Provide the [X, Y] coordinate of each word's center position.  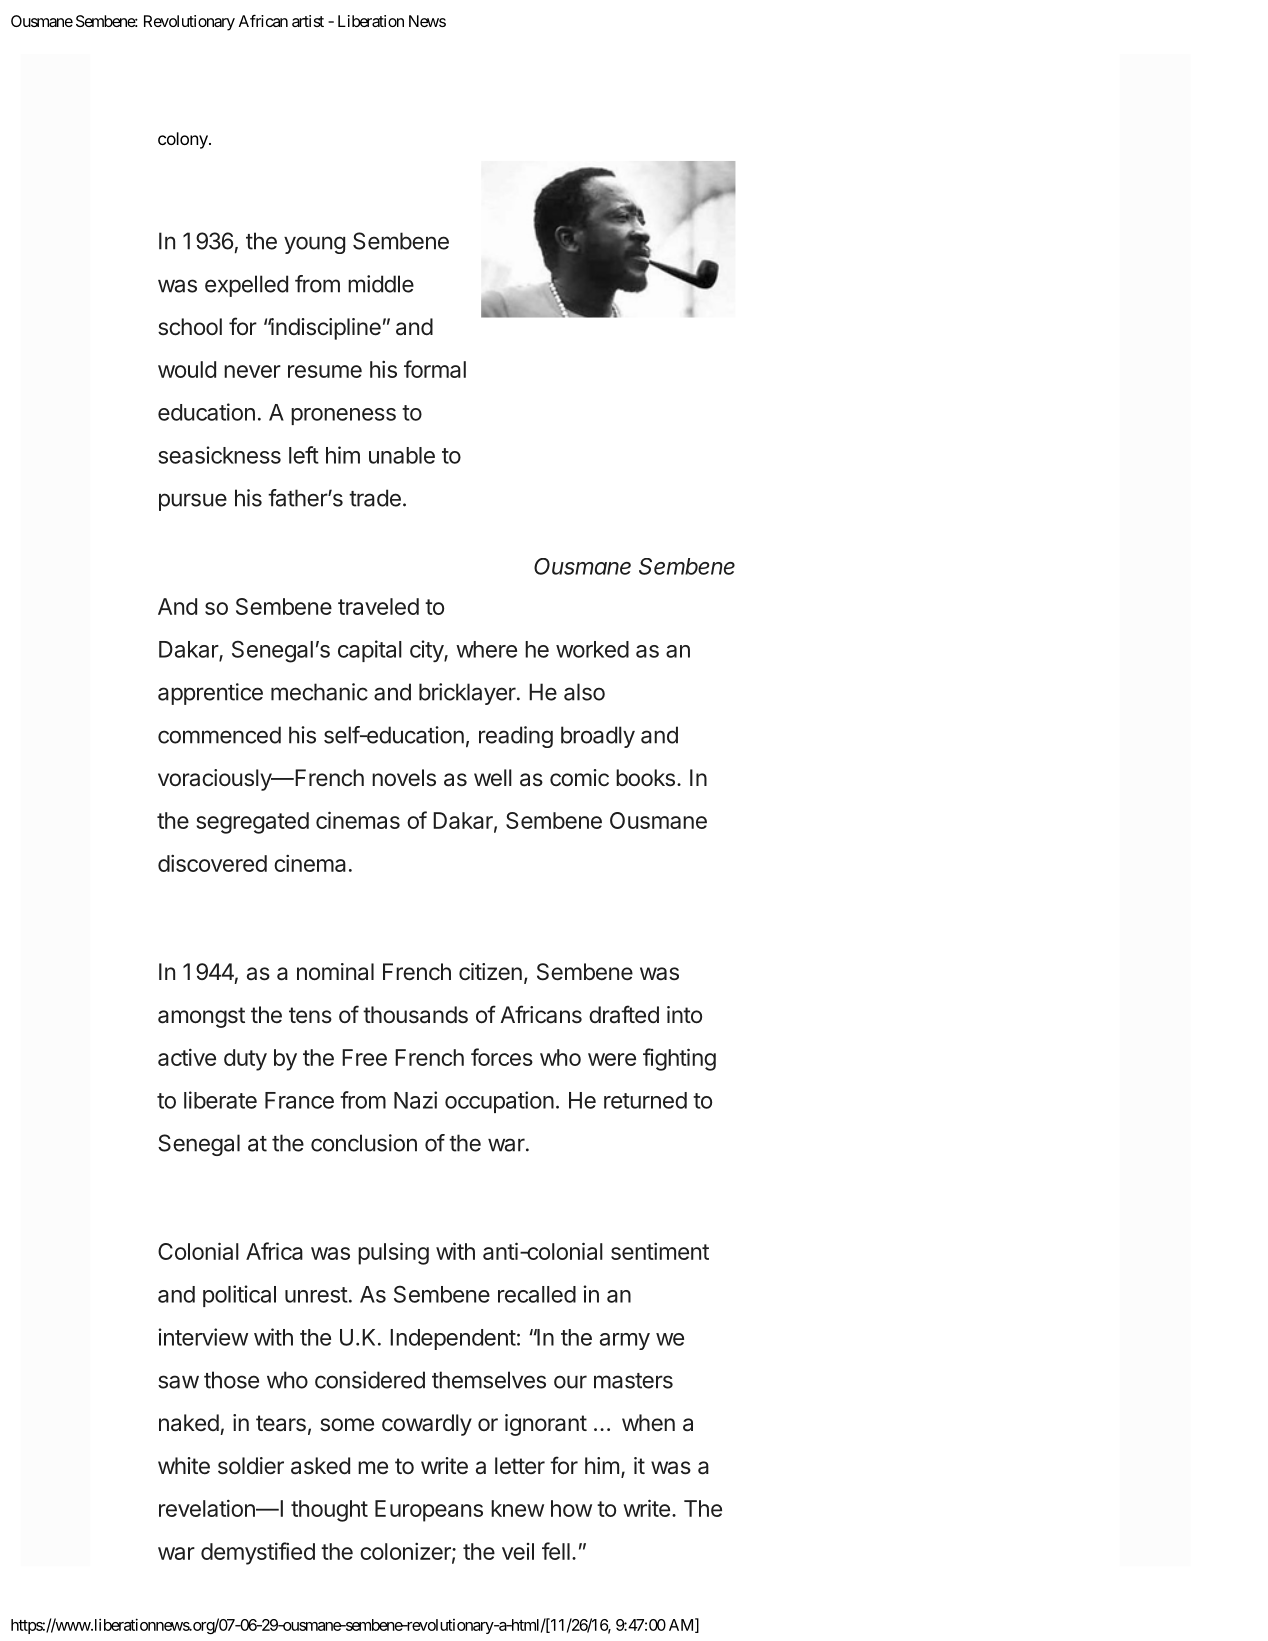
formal [435, 369]
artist [308, 21]
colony [184, 140]
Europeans [429, 1511]
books [645, 778]
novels [404, 778]
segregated [252, 823]
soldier [251, 1466]
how [571, 1508]
